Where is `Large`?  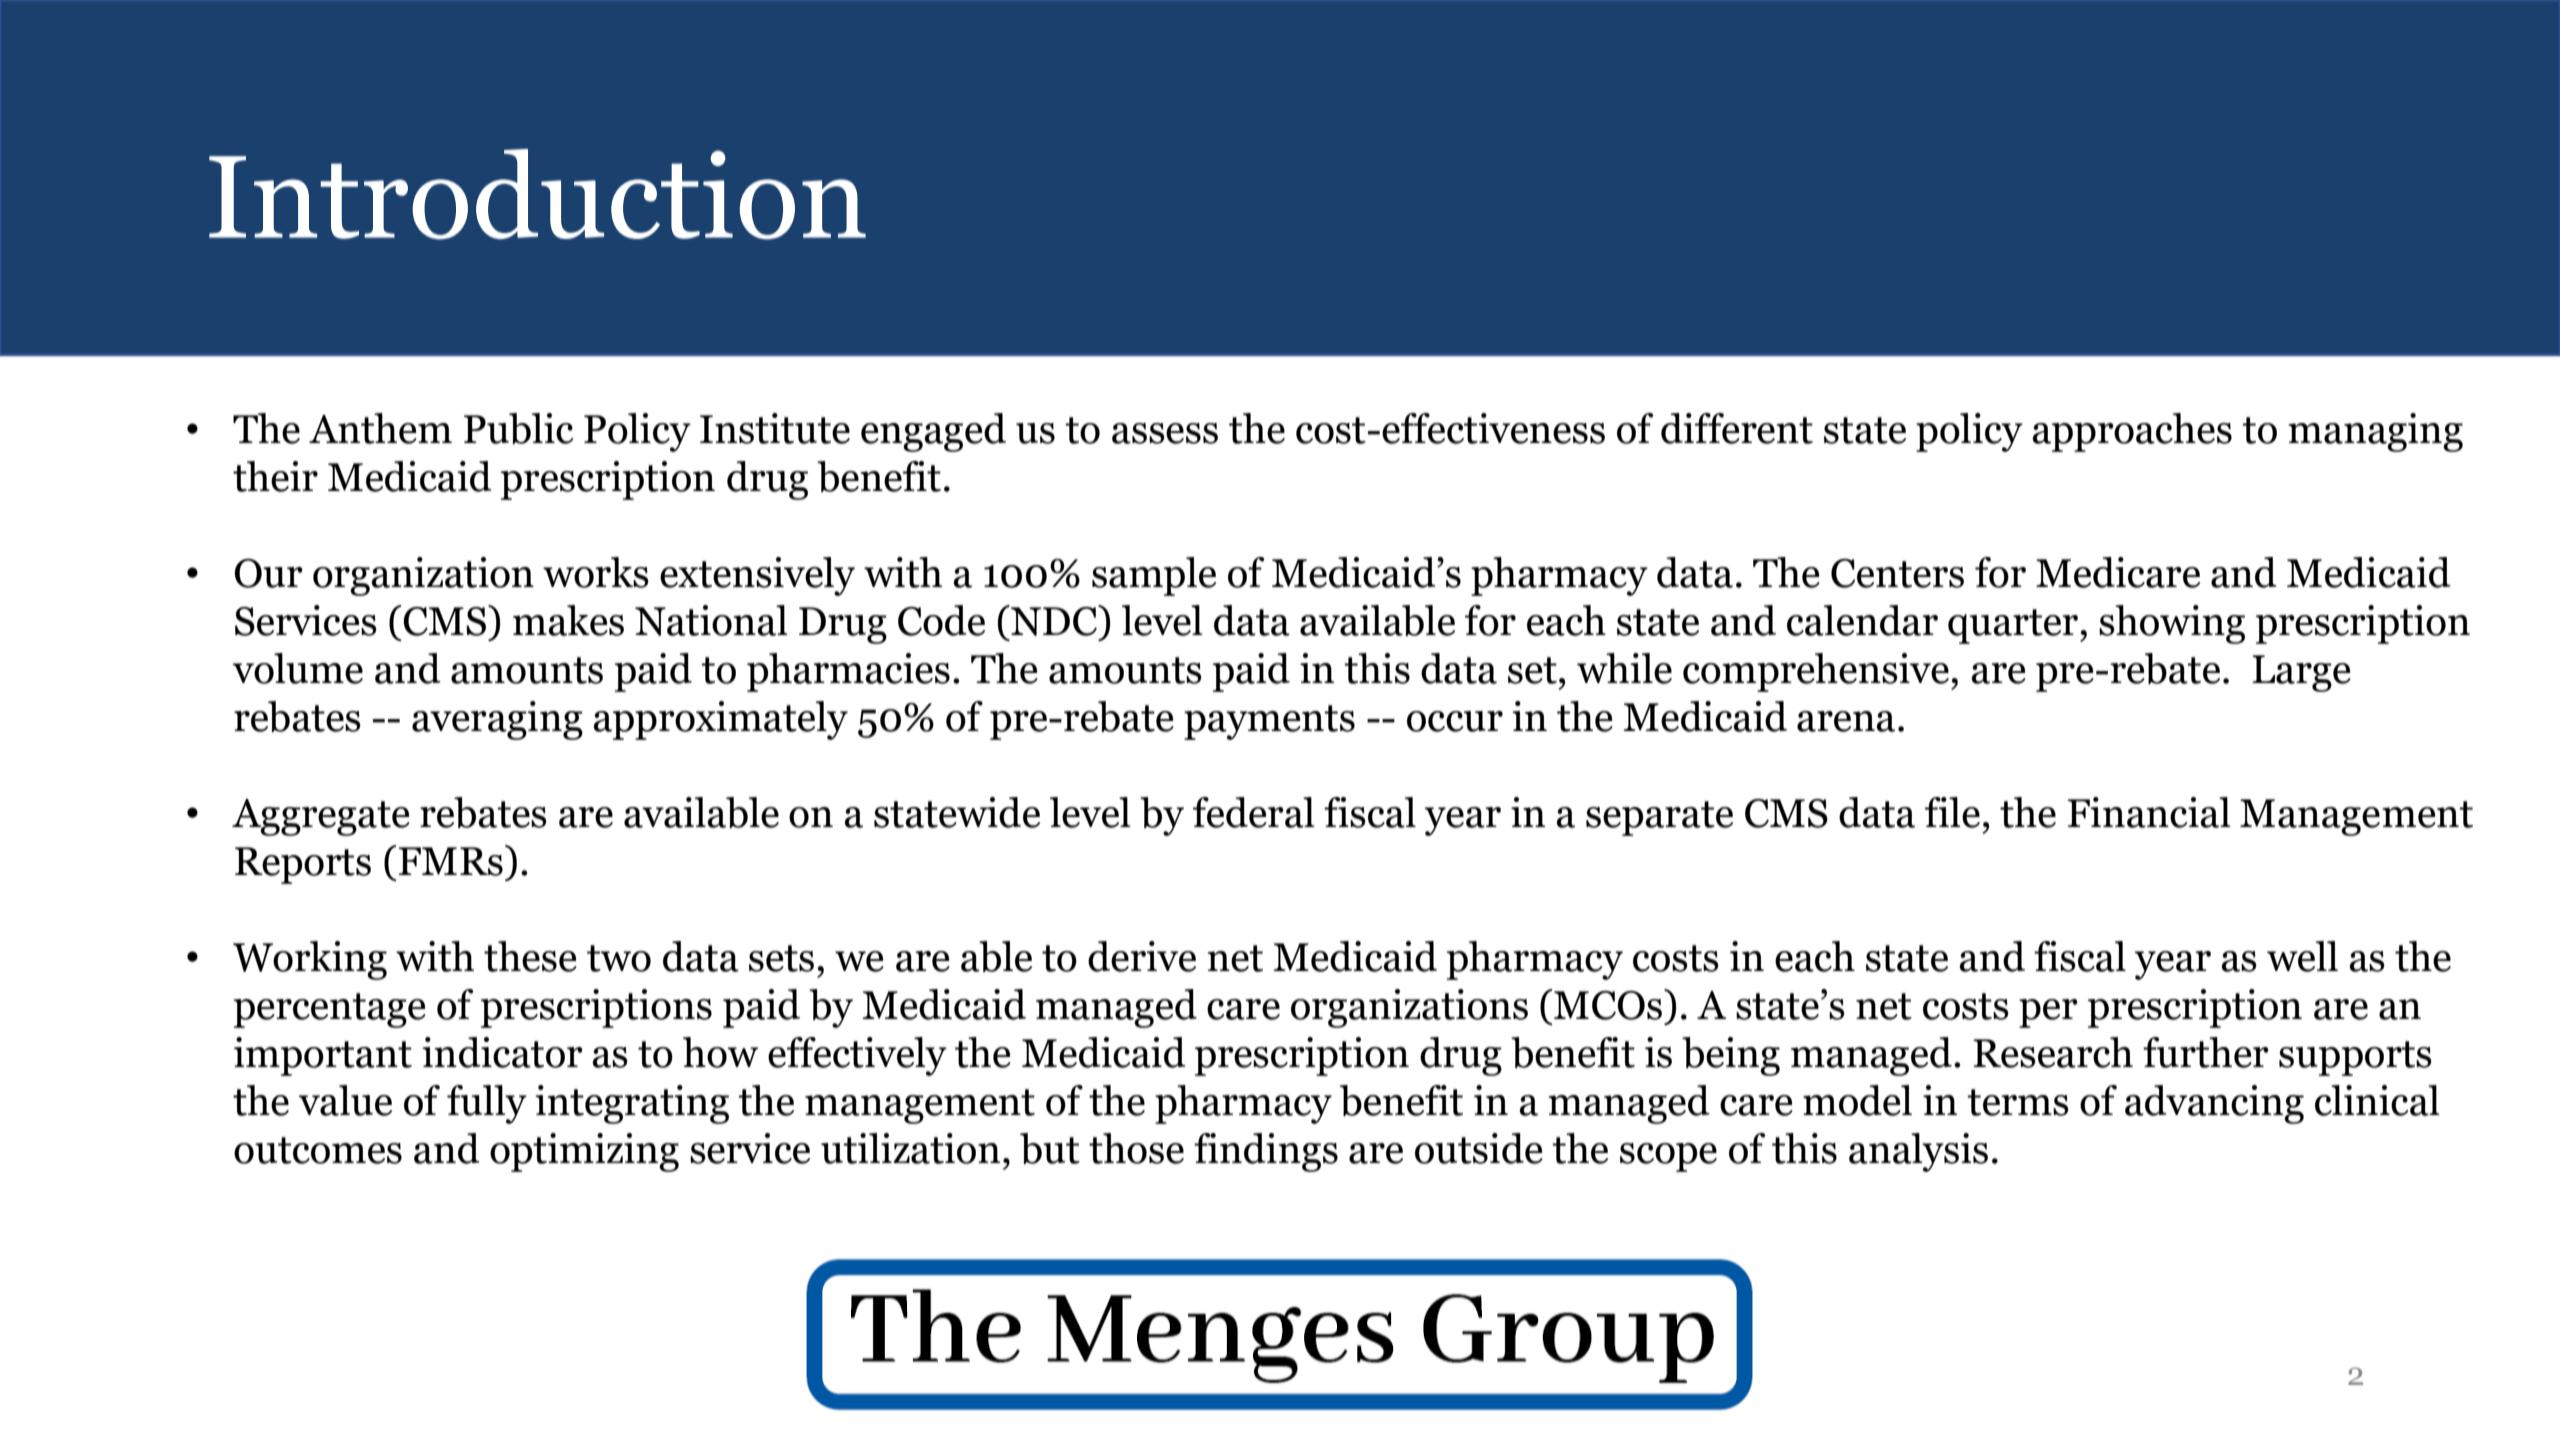 Large is located at coordinates (2301, 673).
